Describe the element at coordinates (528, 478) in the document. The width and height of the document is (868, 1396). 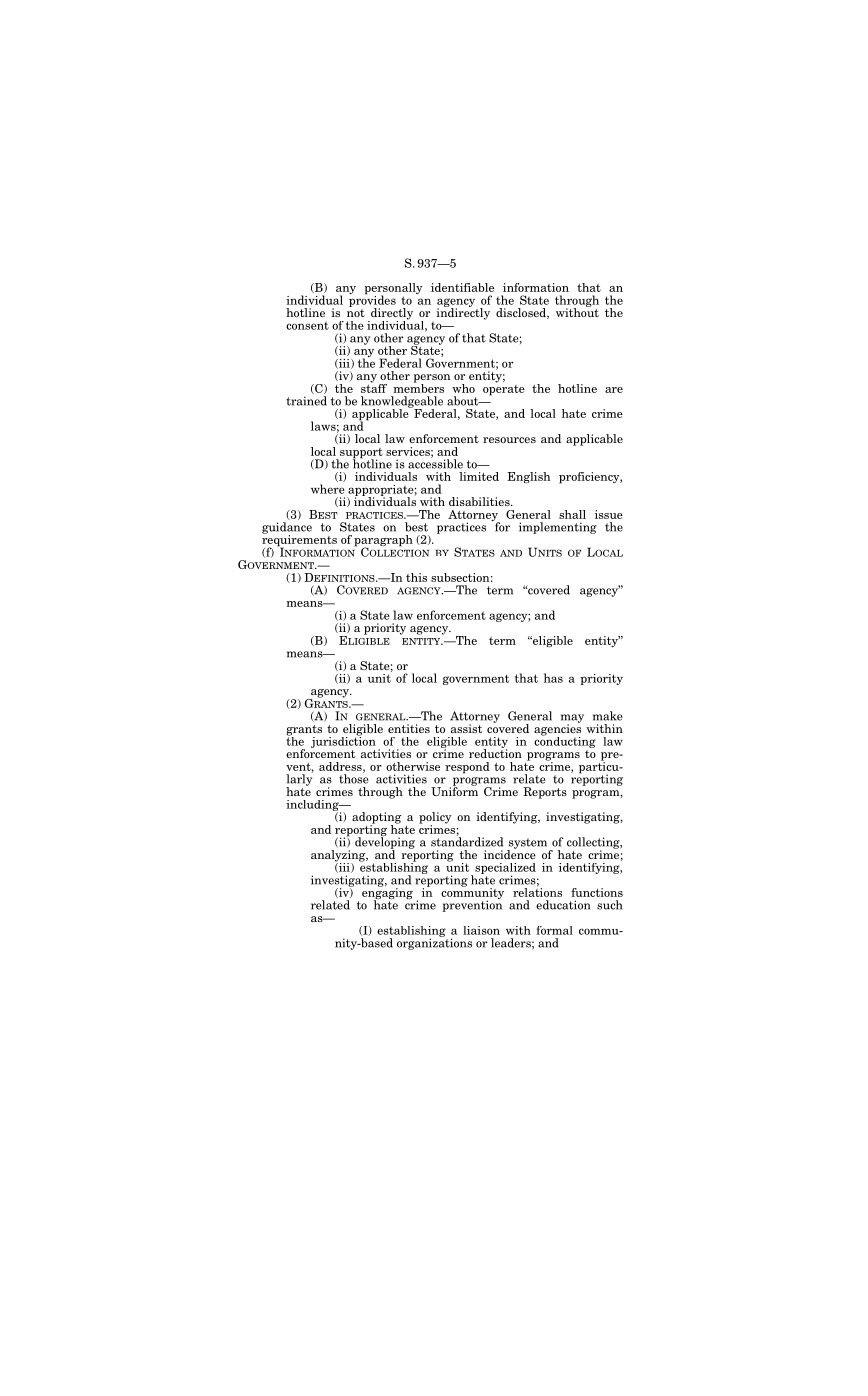
I see `English` at that location.
